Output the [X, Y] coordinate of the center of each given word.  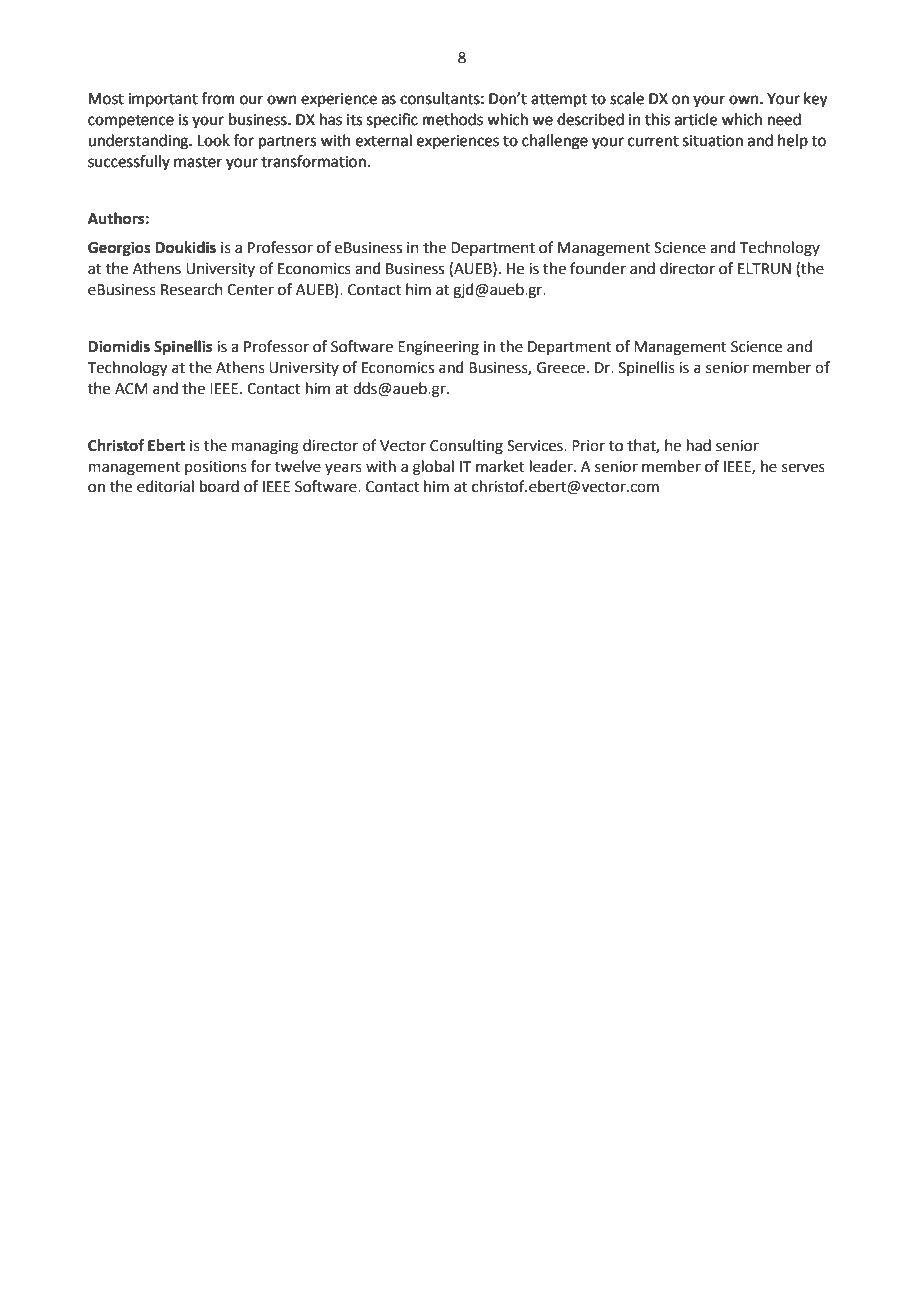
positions [216, 468]
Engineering [438, 348]
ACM [131, 389]
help [793, 141]
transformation [313, 161]
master [198, 162]
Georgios [119, 249]
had [699, 445]
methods [453, 119]
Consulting [466, 447]
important [163, 100]
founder [598, 268]
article [696, 119]
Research [192, 289]
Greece [561, 368]
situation [713, 141]
